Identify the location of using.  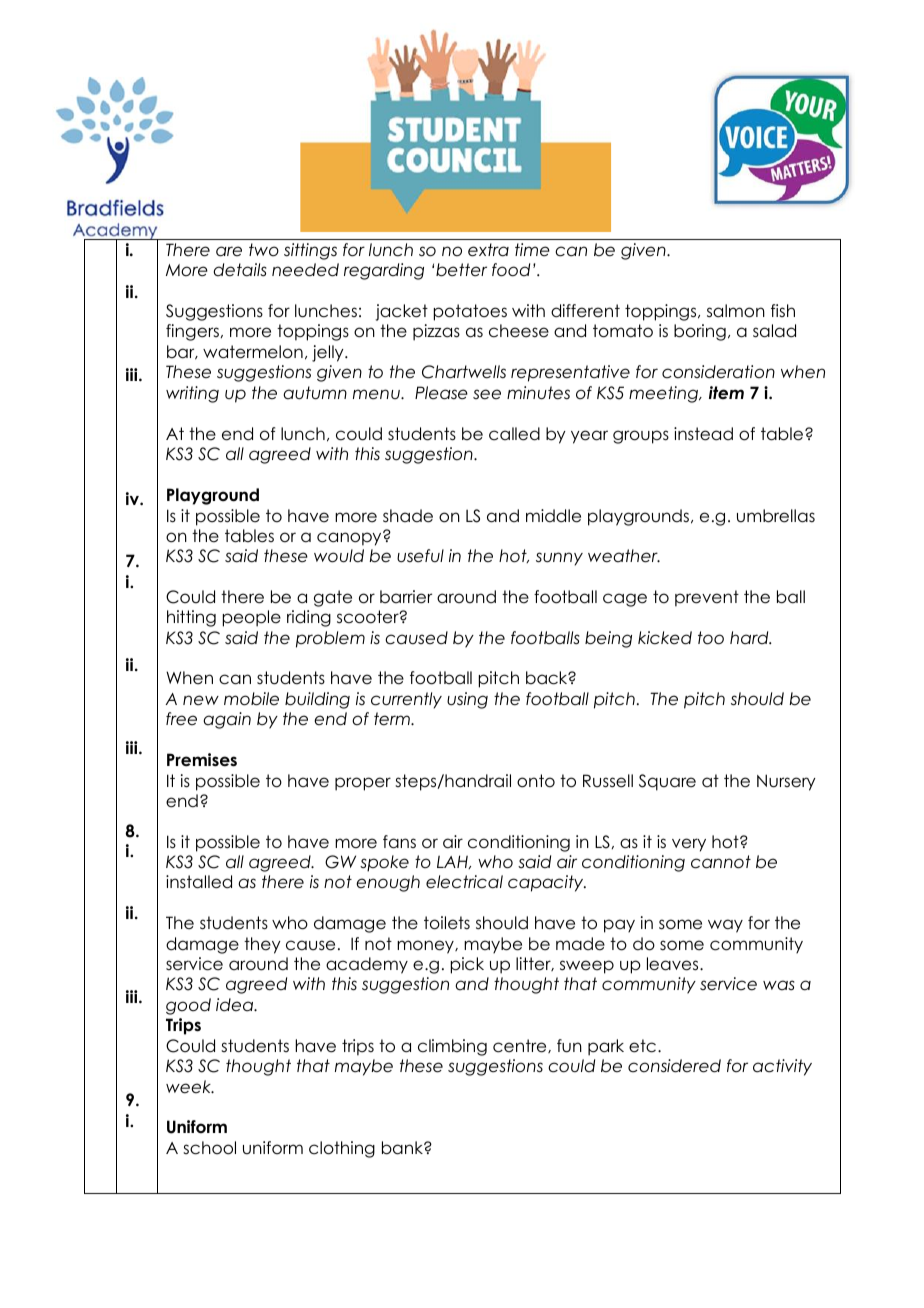
(467, 700).
